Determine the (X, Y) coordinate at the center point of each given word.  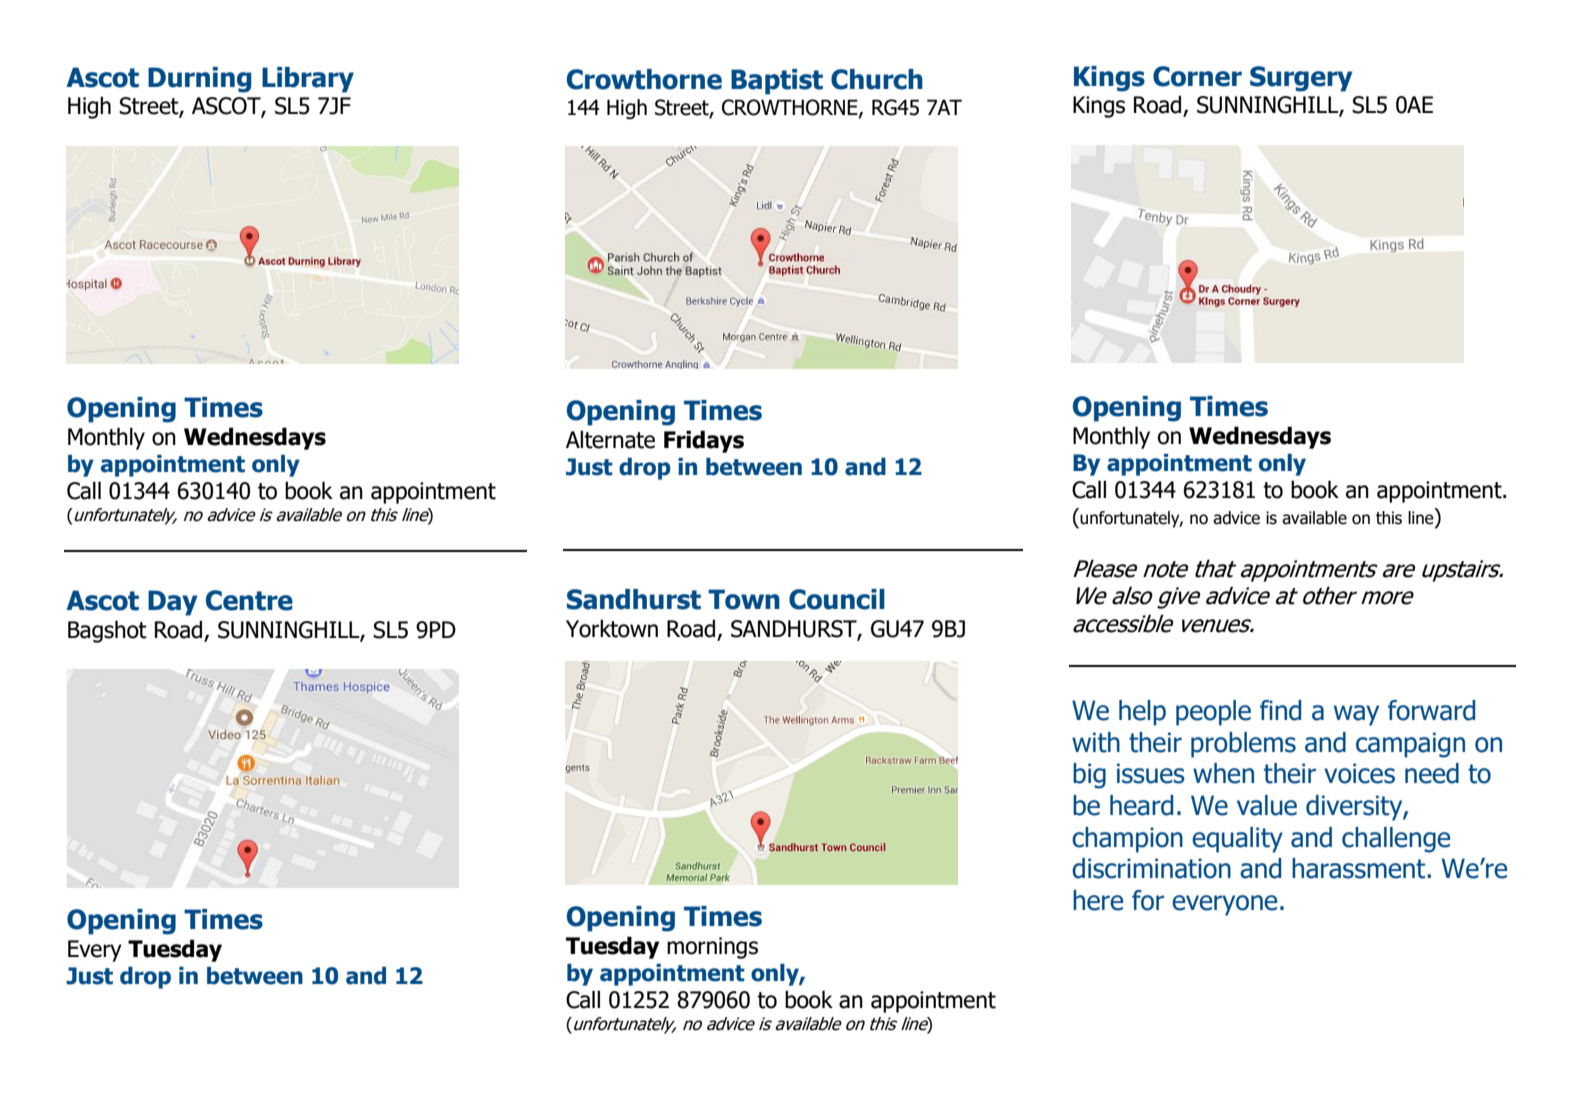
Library (308, 80)
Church (877, 79)
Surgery (1301, 79)
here (1098, 900)
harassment (1360, 868)
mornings (712, 948)
